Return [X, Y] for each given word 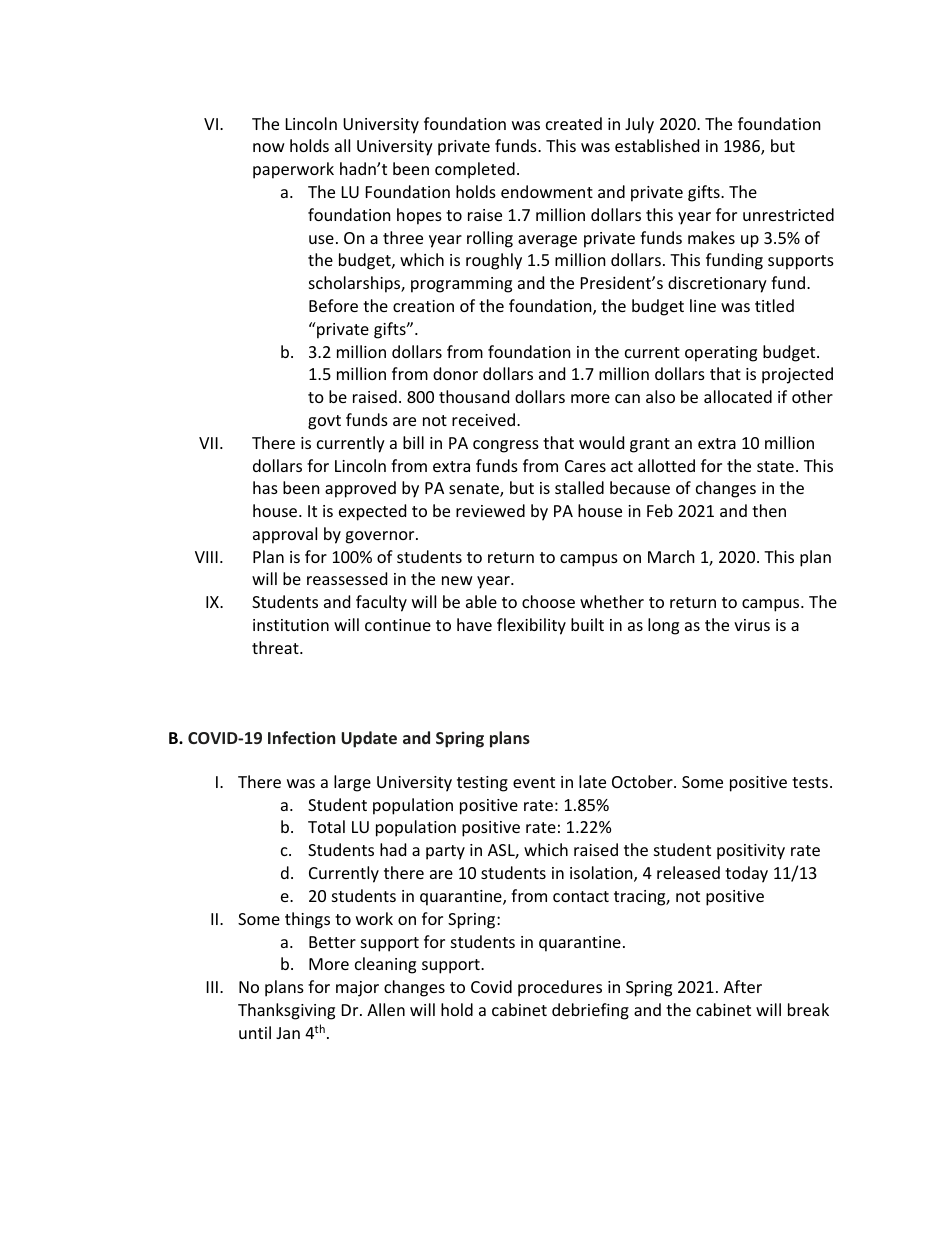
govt [324, 422]
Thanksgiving [286, 1011]
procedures [560, 988]
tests [810, 782]
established [657, 145]
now [269, 147]
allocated [738, 396]
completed [475, 170]
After [743, 986]
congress [506, 446]
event [534, 782]
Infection [301, 737]
